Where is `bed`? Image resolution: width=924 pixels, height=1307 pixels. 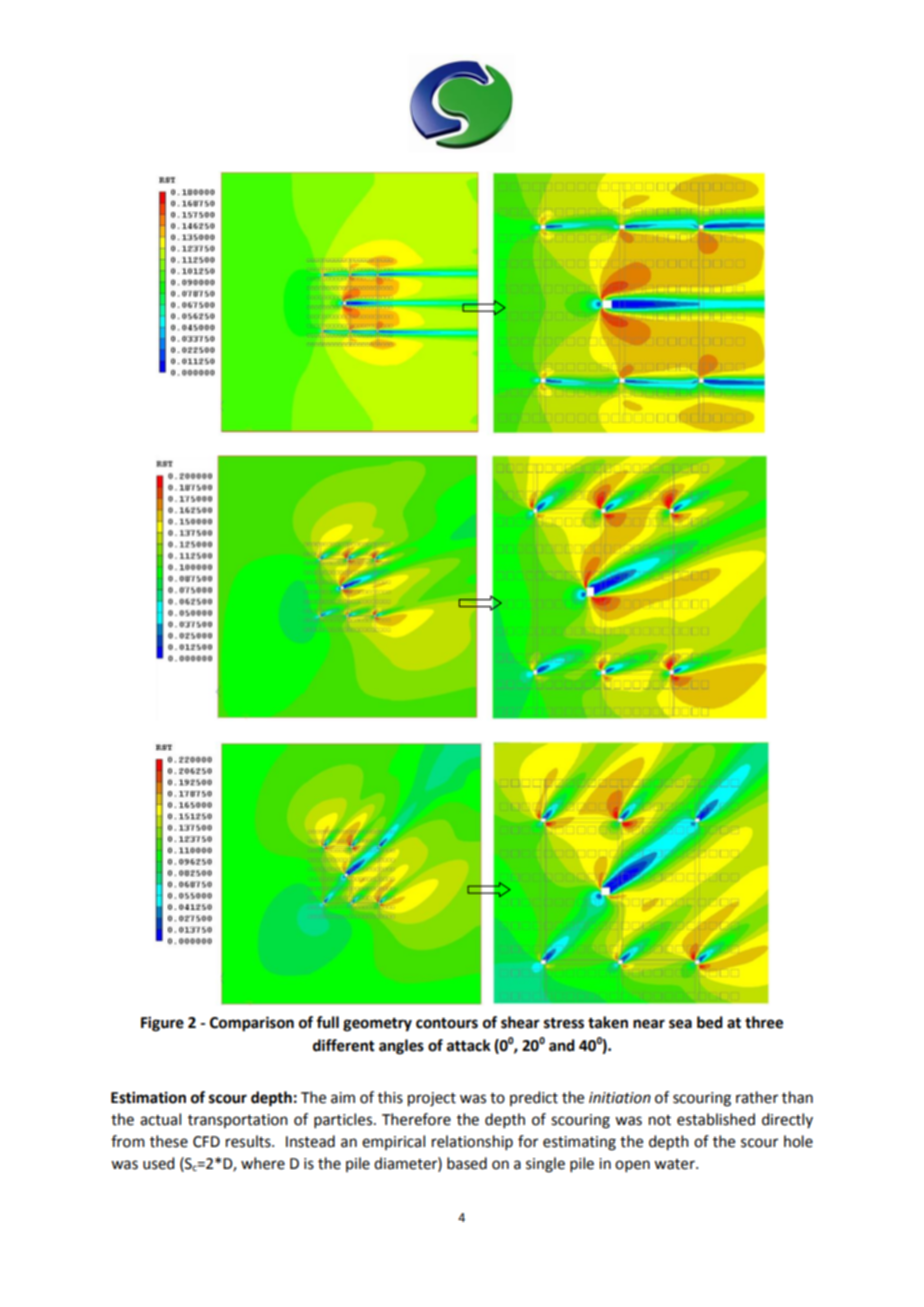
bed is located at coordinates (710, 1022).
